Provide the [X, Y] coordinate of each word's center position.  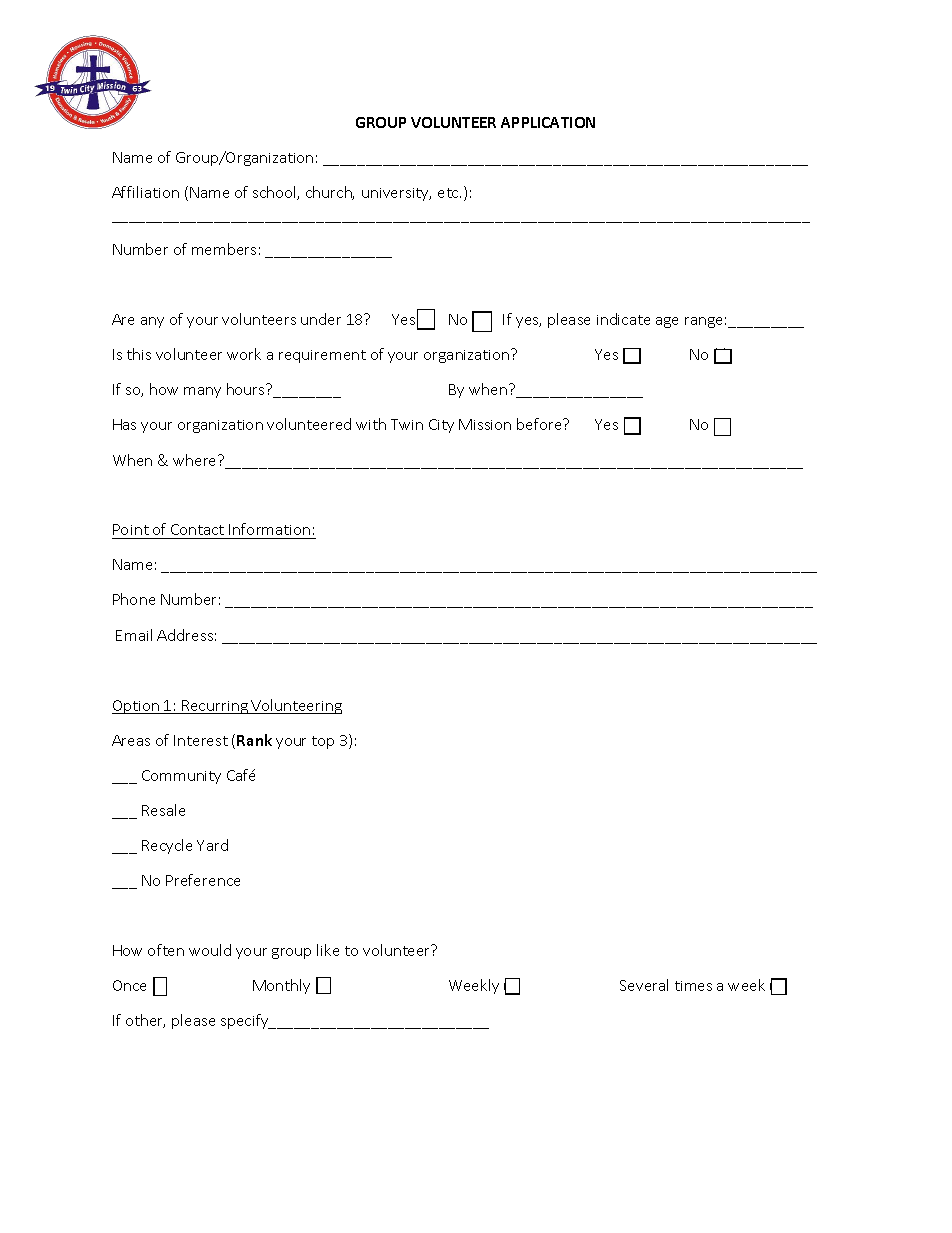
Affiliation [145, 192]
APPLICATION [548, 122]
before [541, 424]
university [396, 194]
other [145, 1021]
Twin [407, 424]
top [323, 742]
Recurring [215, 707]
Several [644, 985]
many [202, 392]
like [328, 950]
